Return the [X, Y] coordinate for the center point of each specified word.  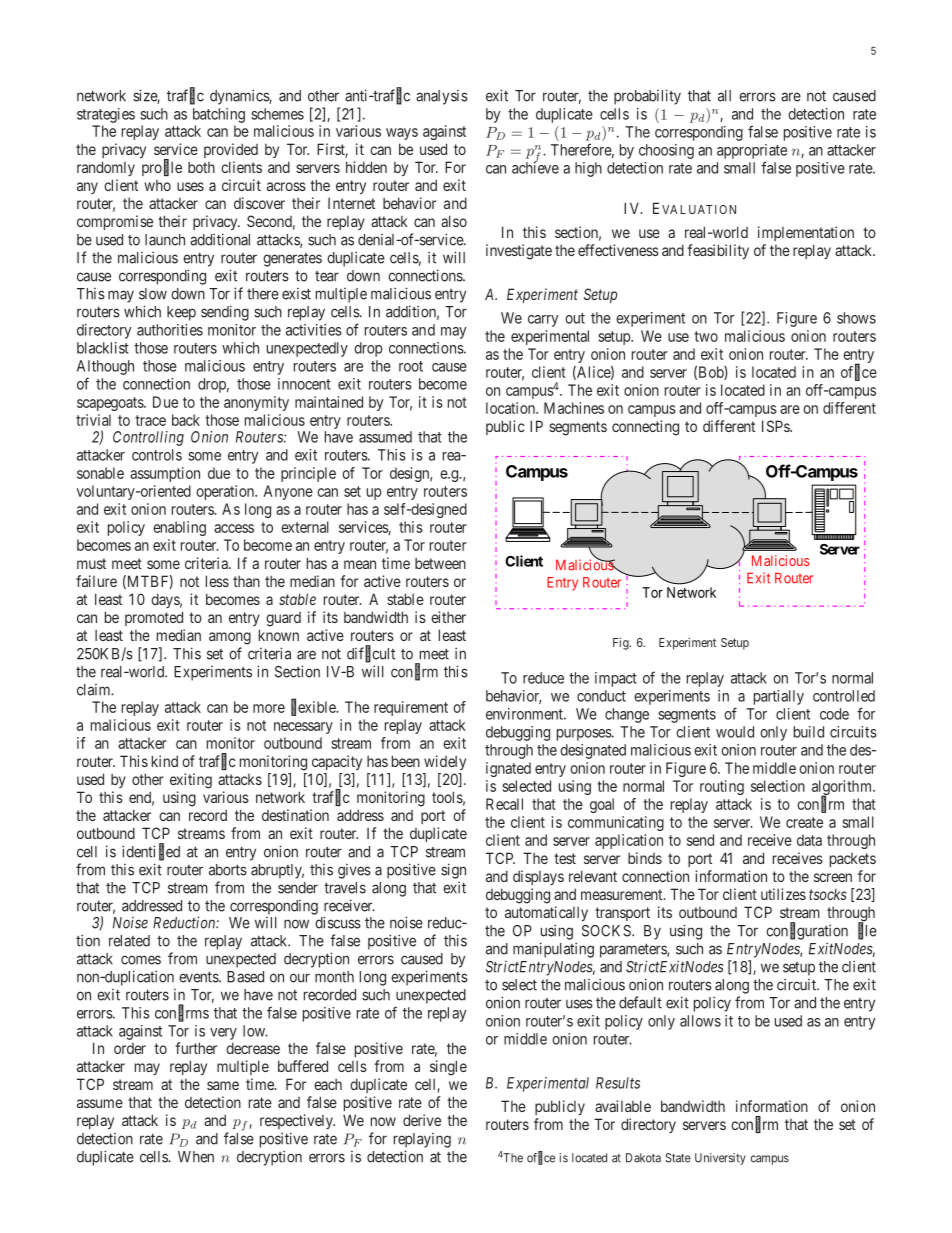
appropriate [752, 151]
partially [779, 697]
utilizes [783, 894]
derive [422, 1120]
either [448, 617]
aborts [228, 870]
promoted [154, 618]
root [411, 366]
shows [856, 318]
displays [538, 877]
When [196, 1157]
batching [219, 115]
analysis [442, 97]
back [186, 420]
